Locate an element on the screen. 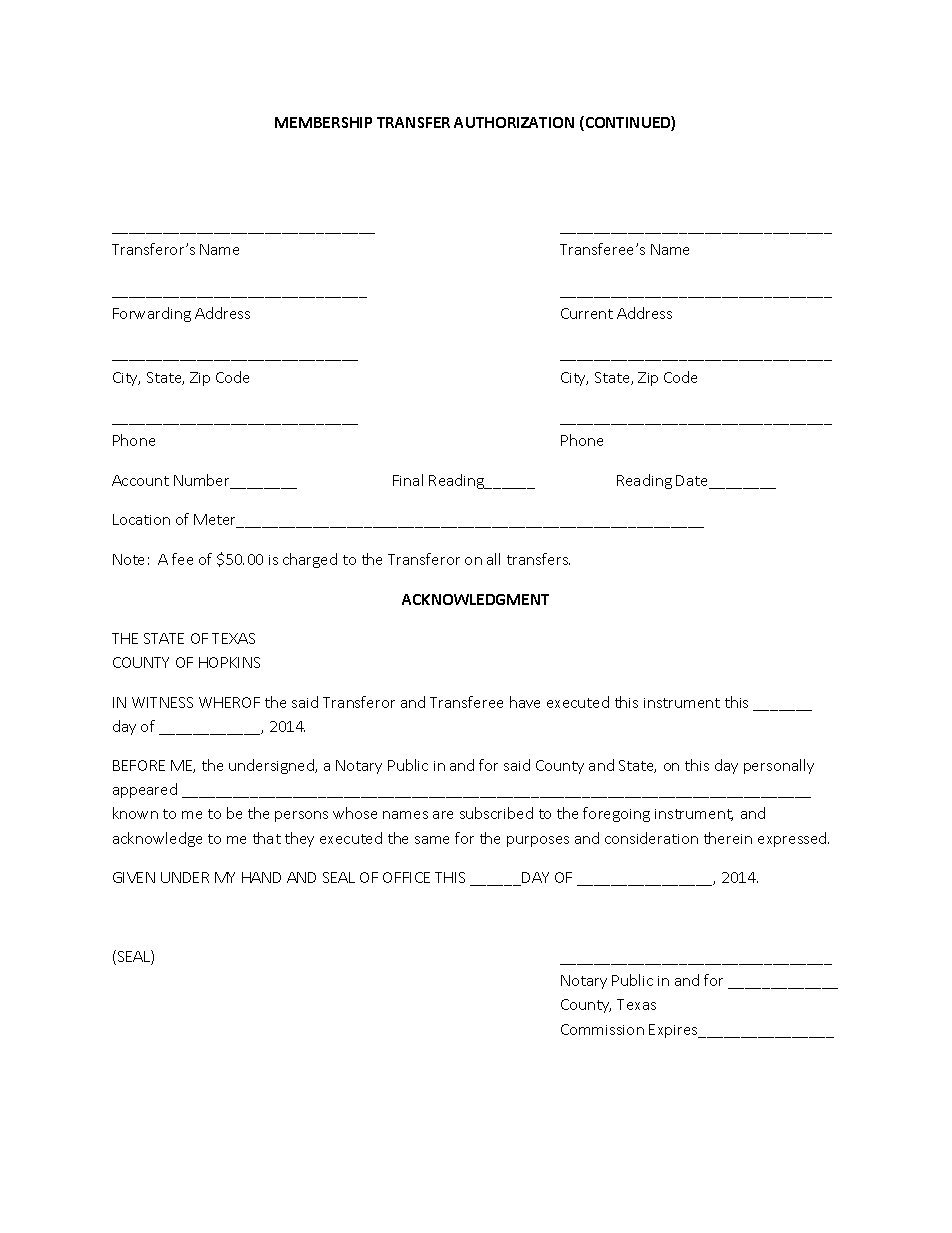 The height and width of the screenshot is (1233, 952). AUTHORIZATION is located at coordinates (514, 122).
